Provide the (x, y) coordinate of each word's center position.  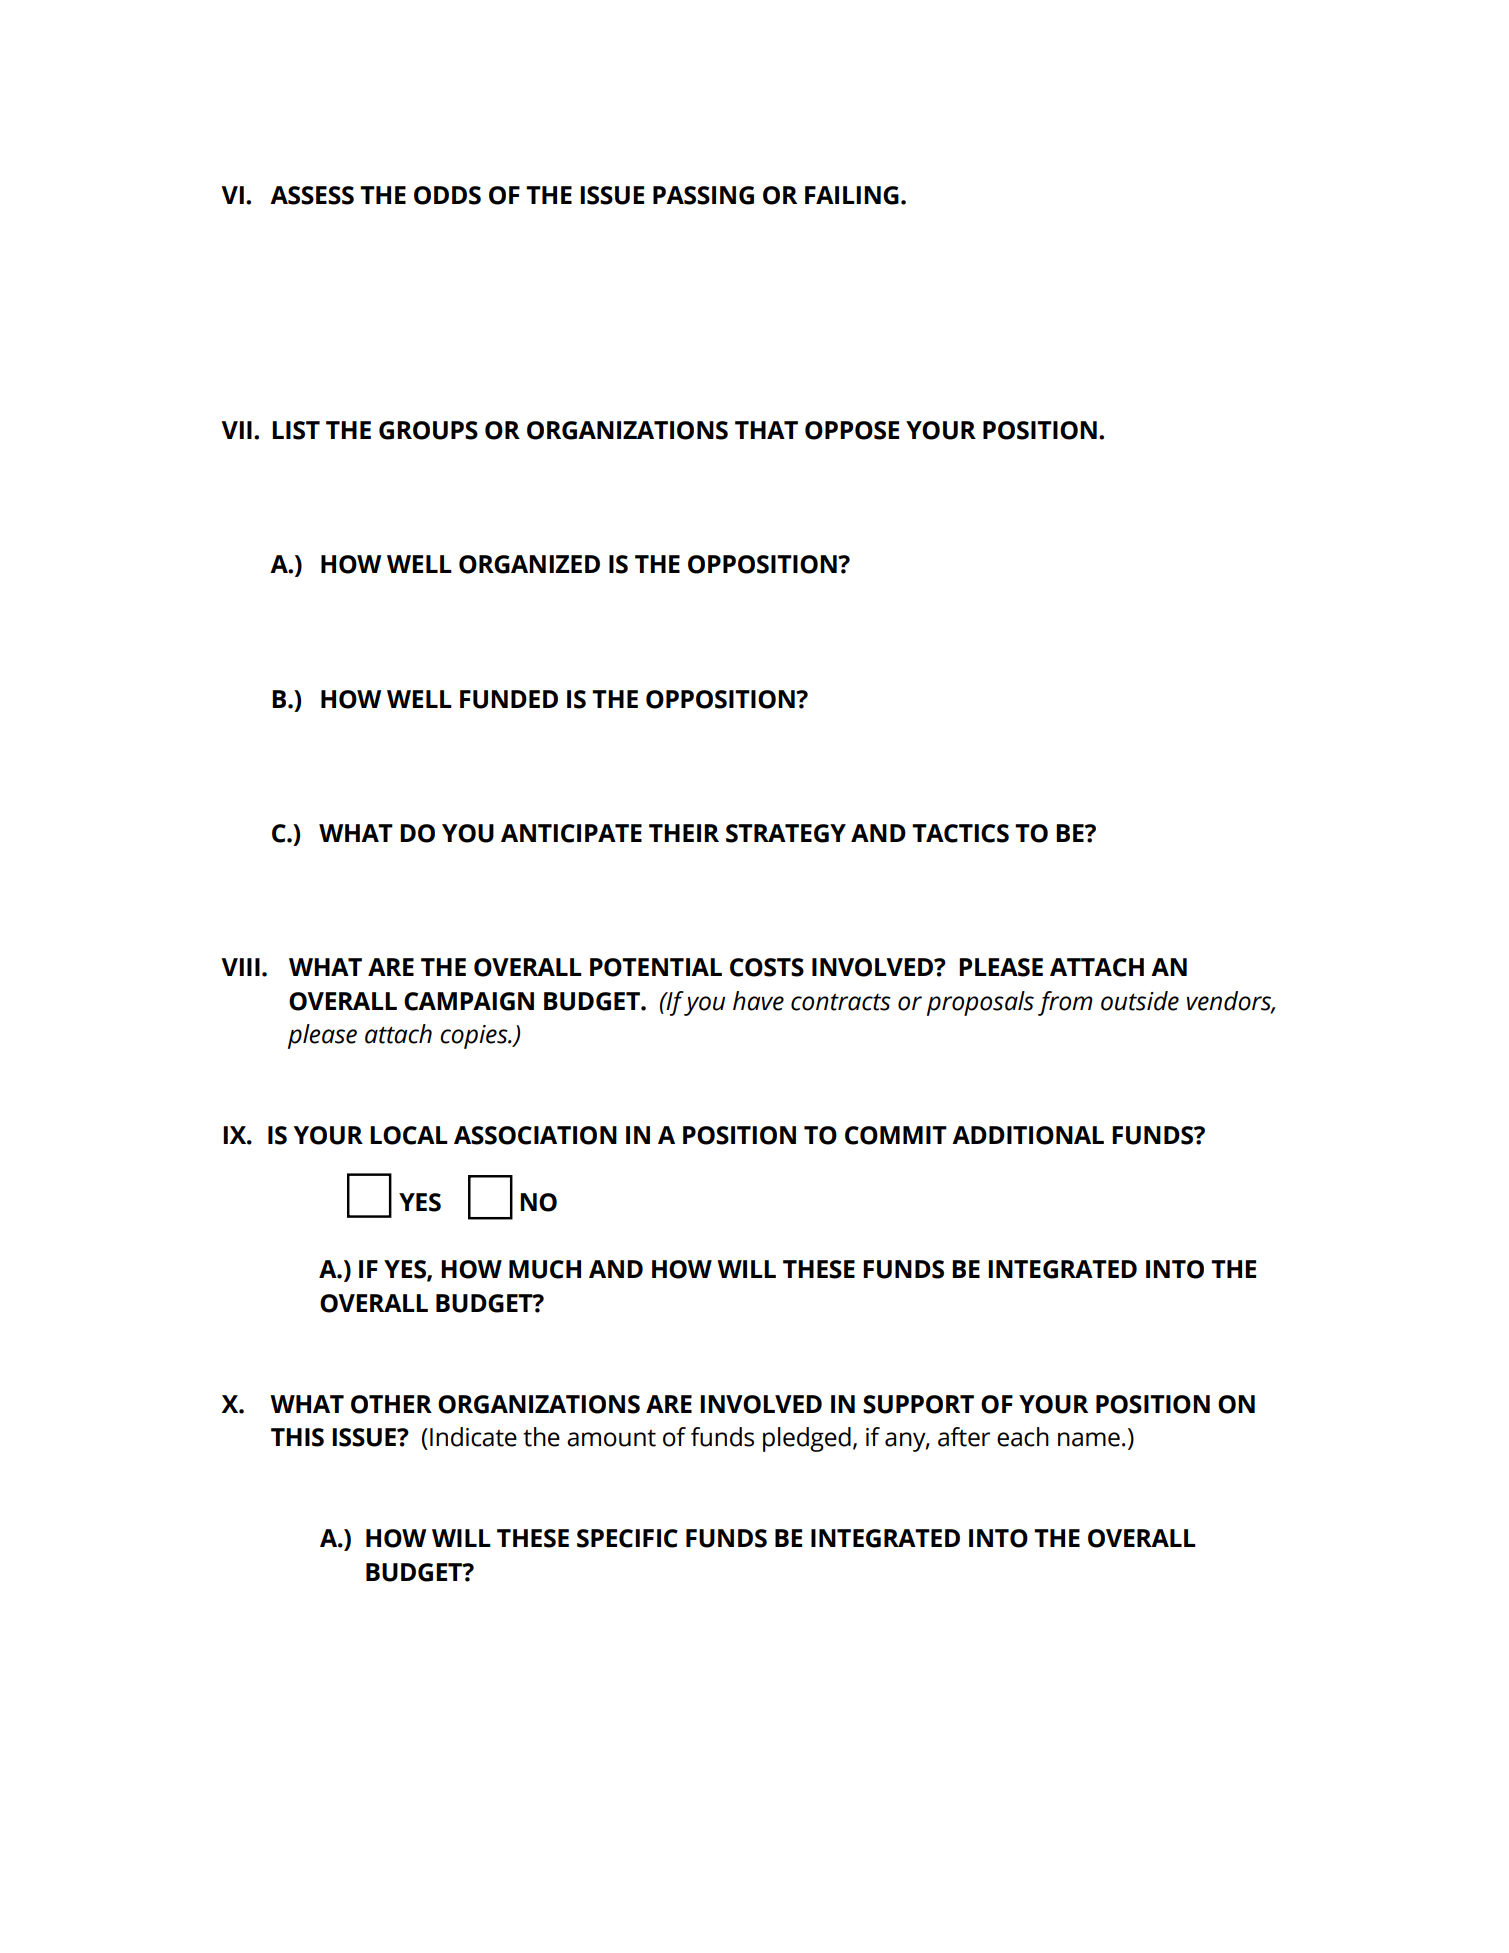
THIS (297, 1437)
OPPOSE (852, 430)
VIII (240, 967)
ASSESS (312, 195)
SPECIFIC (627, 1538)
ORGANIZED (529, 564)
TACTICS (960, 833)
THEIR (684, 833)
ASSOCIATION (535, 1135)
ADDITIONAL (1028, 1135)
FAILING (852, 195)
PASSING (703, 195)
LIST (296, 430)
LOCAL (409, 1135)
